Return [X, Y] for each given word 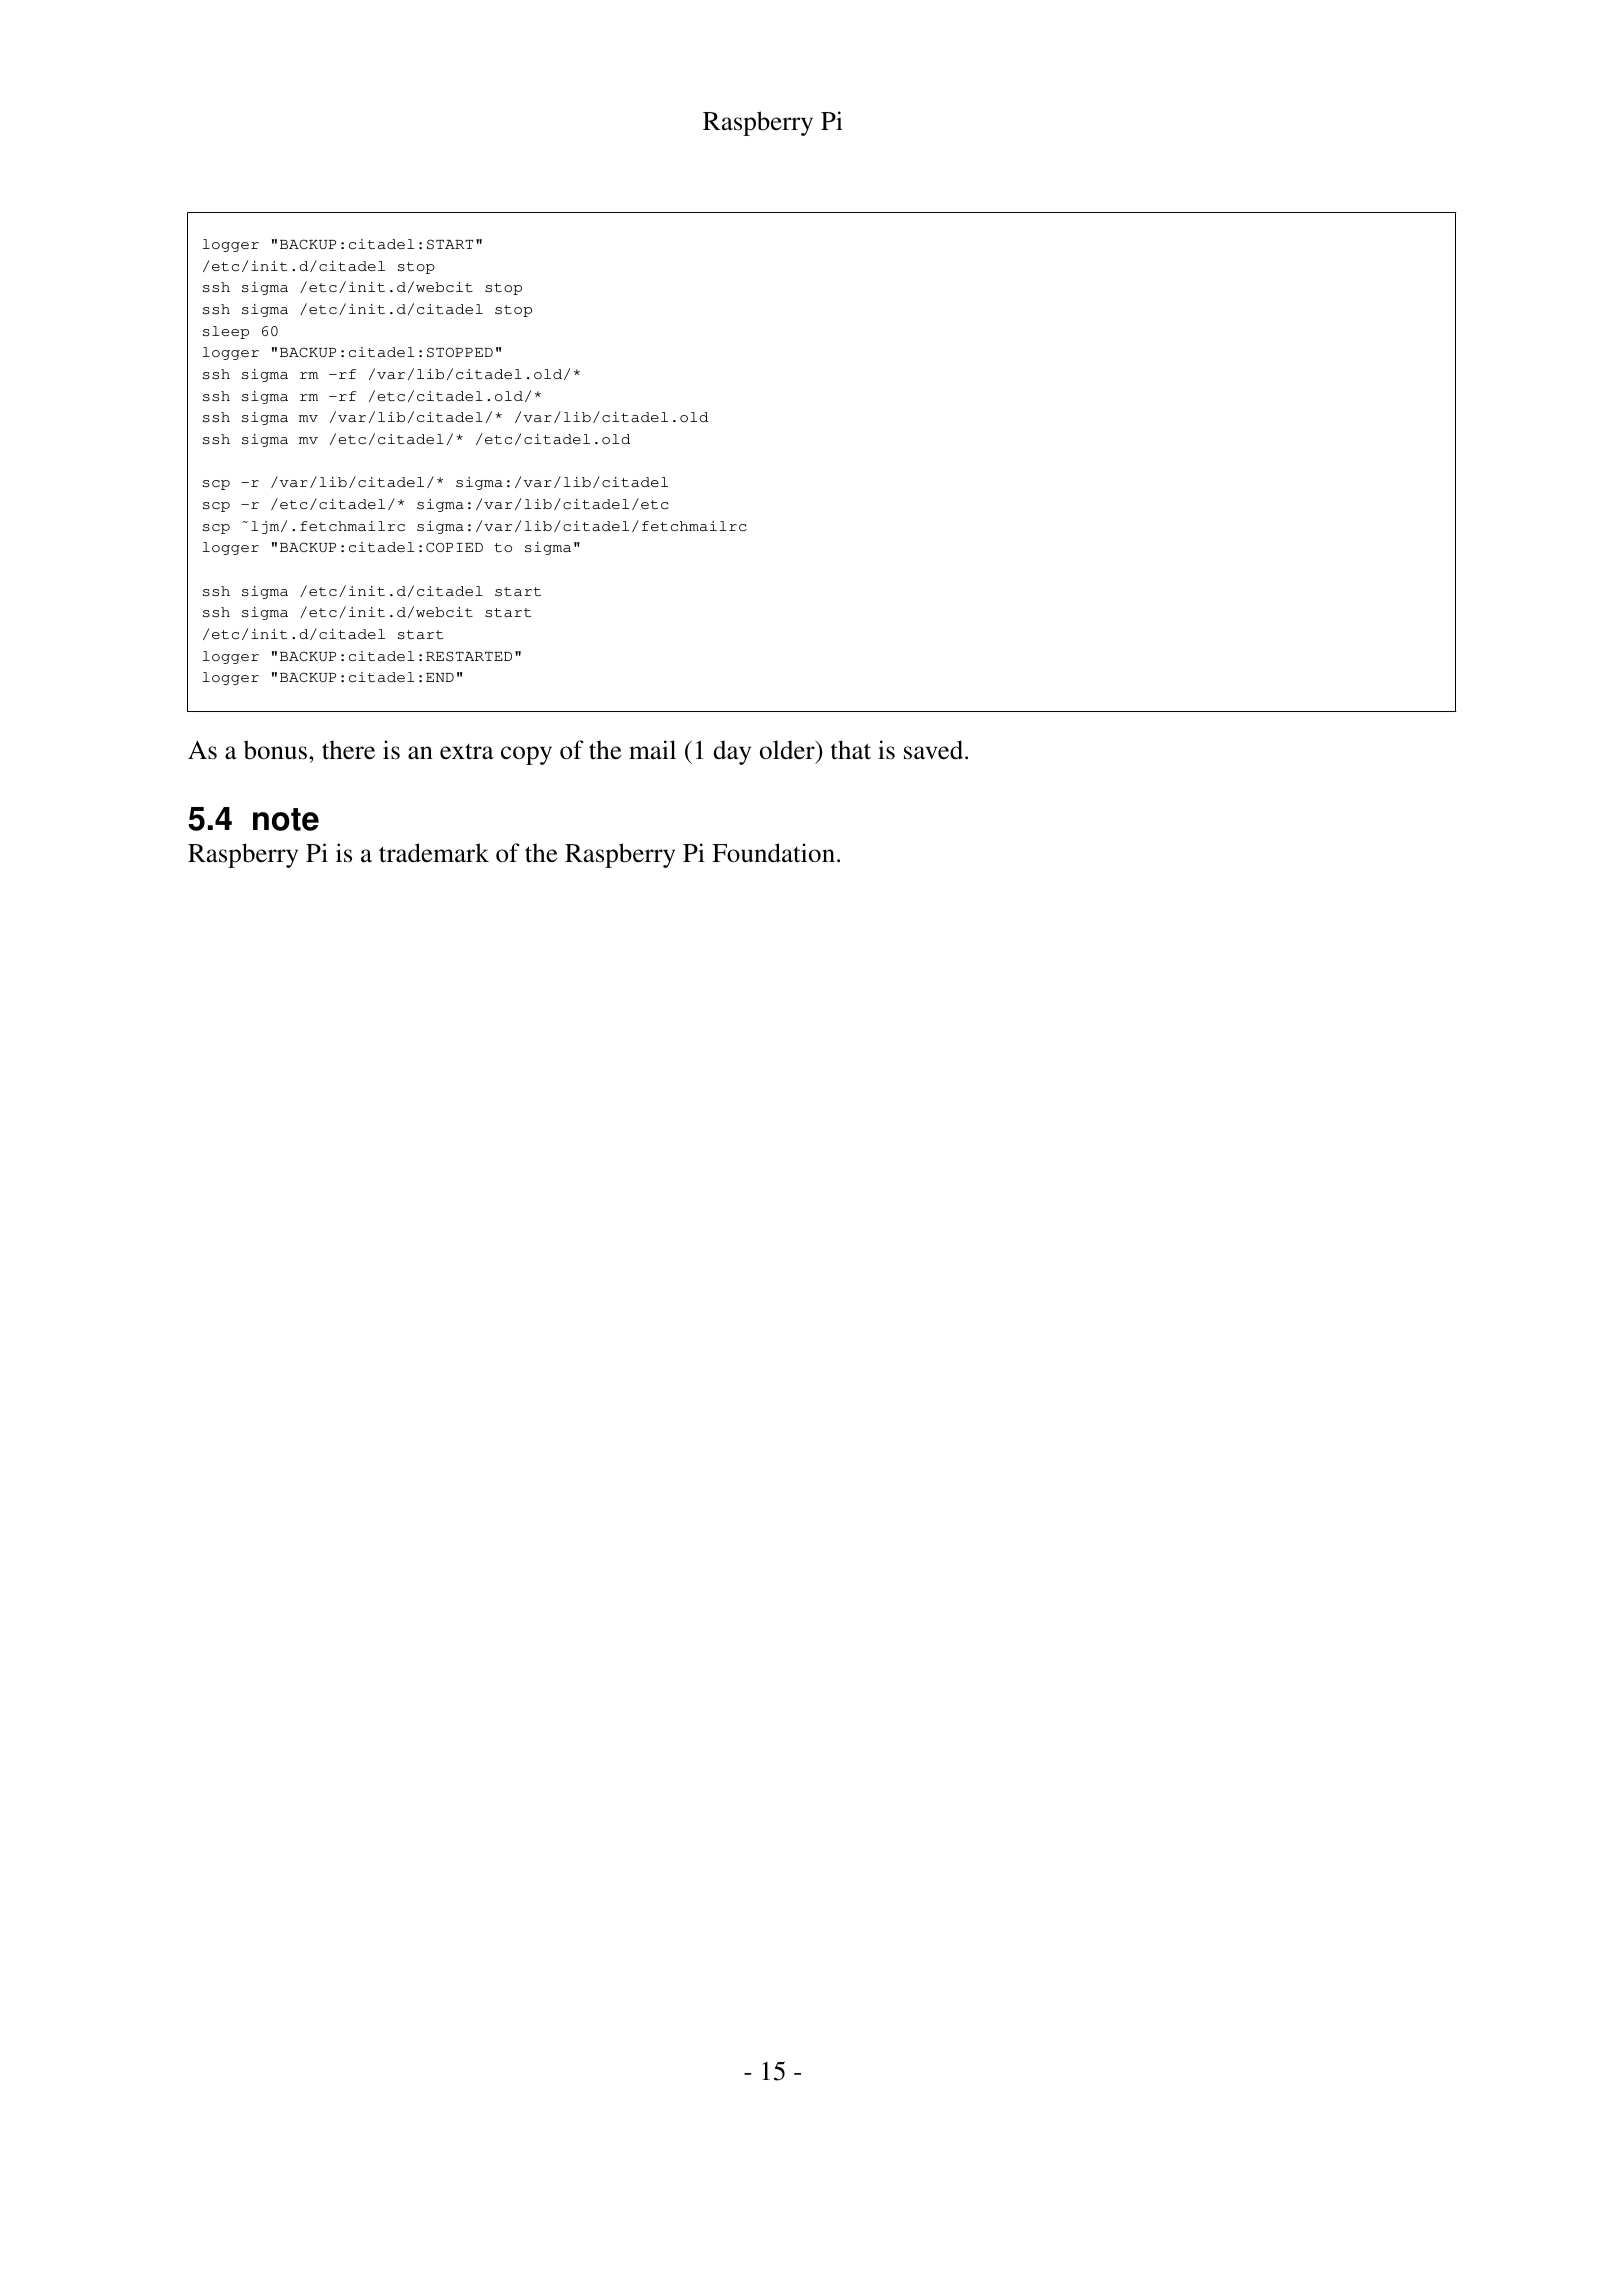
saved [935, 750]
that [851, 750]
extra [467, 752]
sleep [226, 332]
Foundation [773, 853]
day [732, 752]
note [286, 819]
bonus [277, 750]
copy [526, 755]
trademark [434, 853]
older [788, 751]
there [348, 750]
